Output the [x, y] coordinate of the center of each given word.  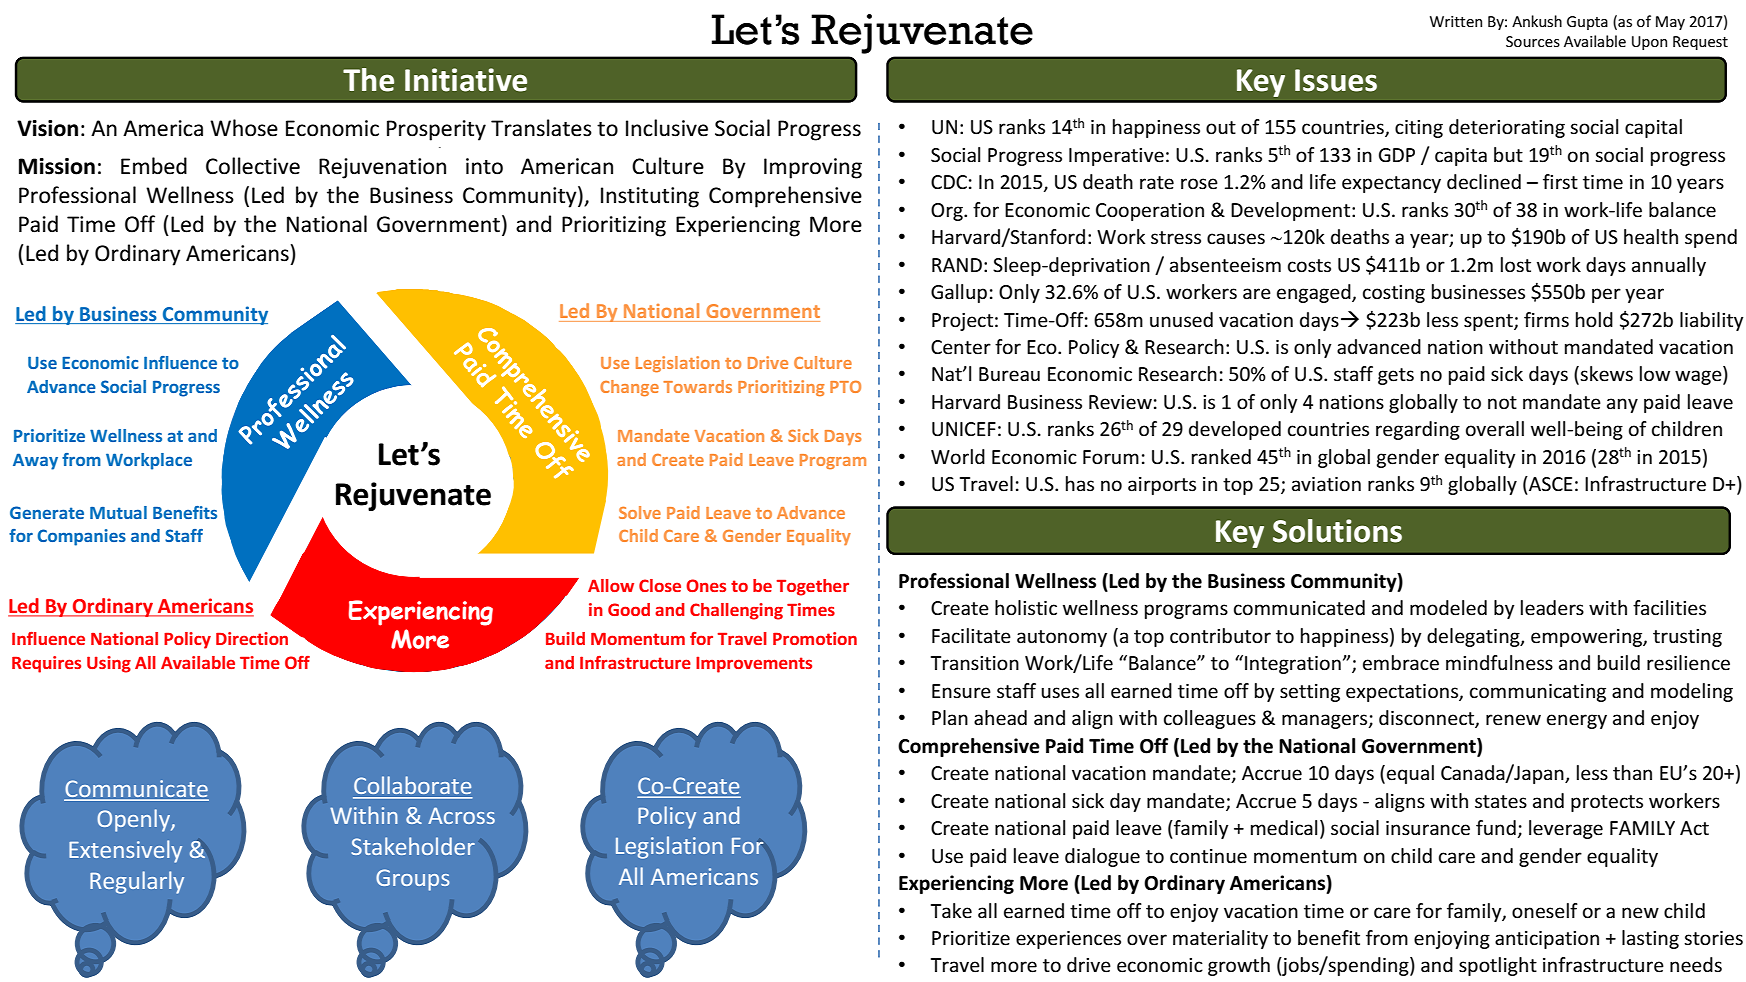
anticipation [1547, 940]
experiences [1068, 940]
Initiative [466, 80]
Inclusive [667, 128]
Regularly [137, 882]
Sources [1533, 41]
